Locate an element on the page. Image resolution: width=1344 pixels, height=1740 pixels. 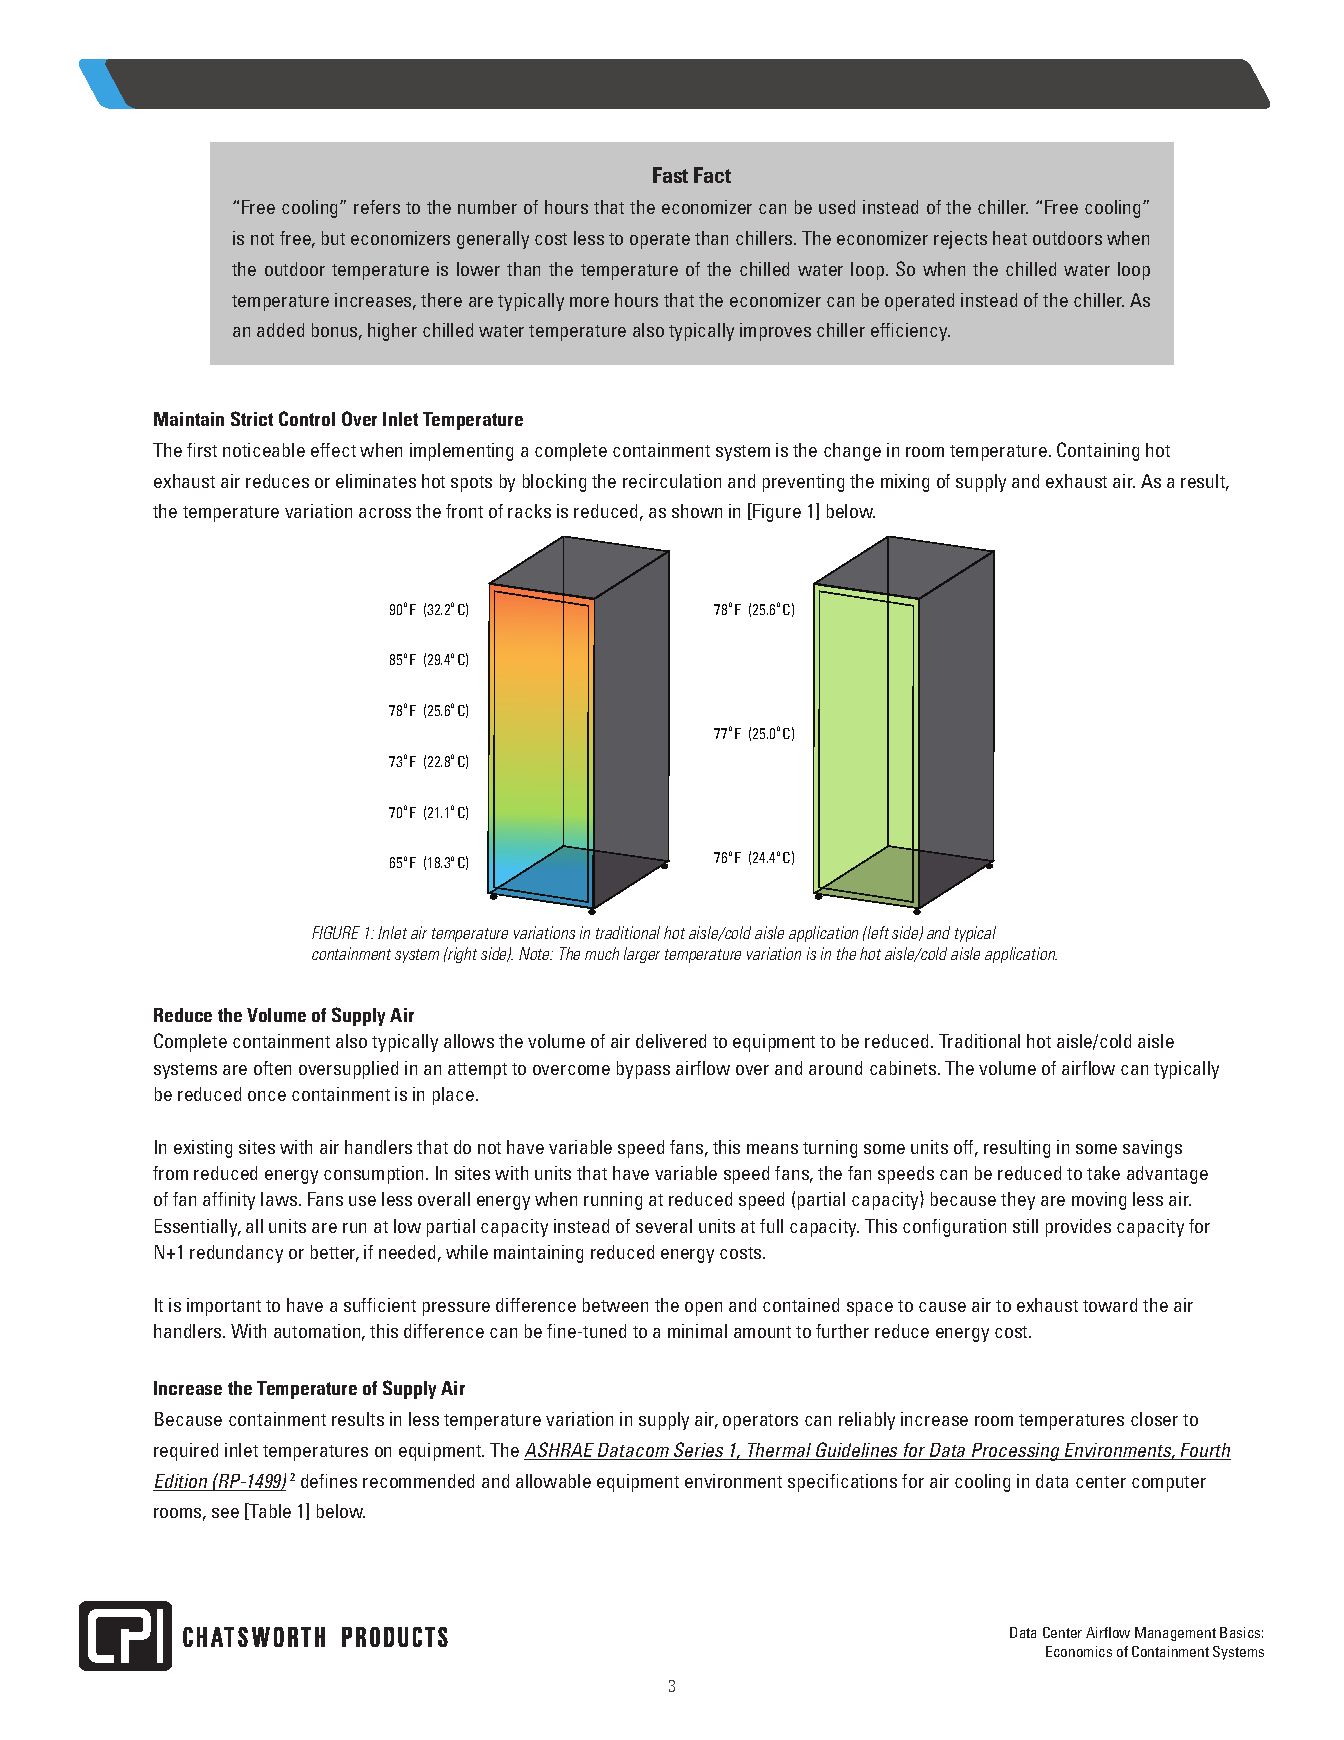
heat is located at coordinates (1010, 238).
